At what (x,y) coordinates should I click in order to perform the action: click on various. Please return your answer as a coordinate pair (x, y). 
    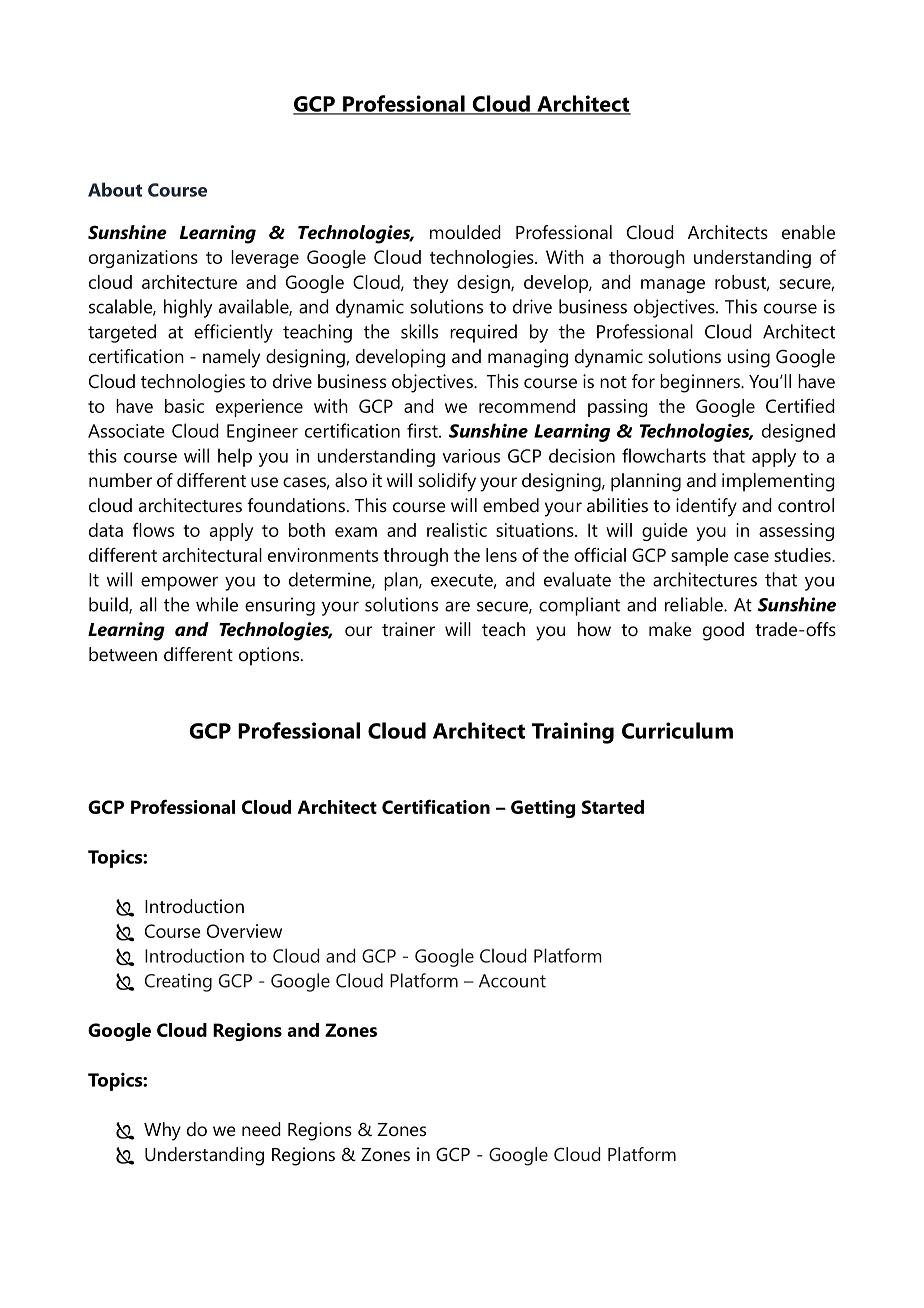
    Looking at the image, I should click on (471, 456).
